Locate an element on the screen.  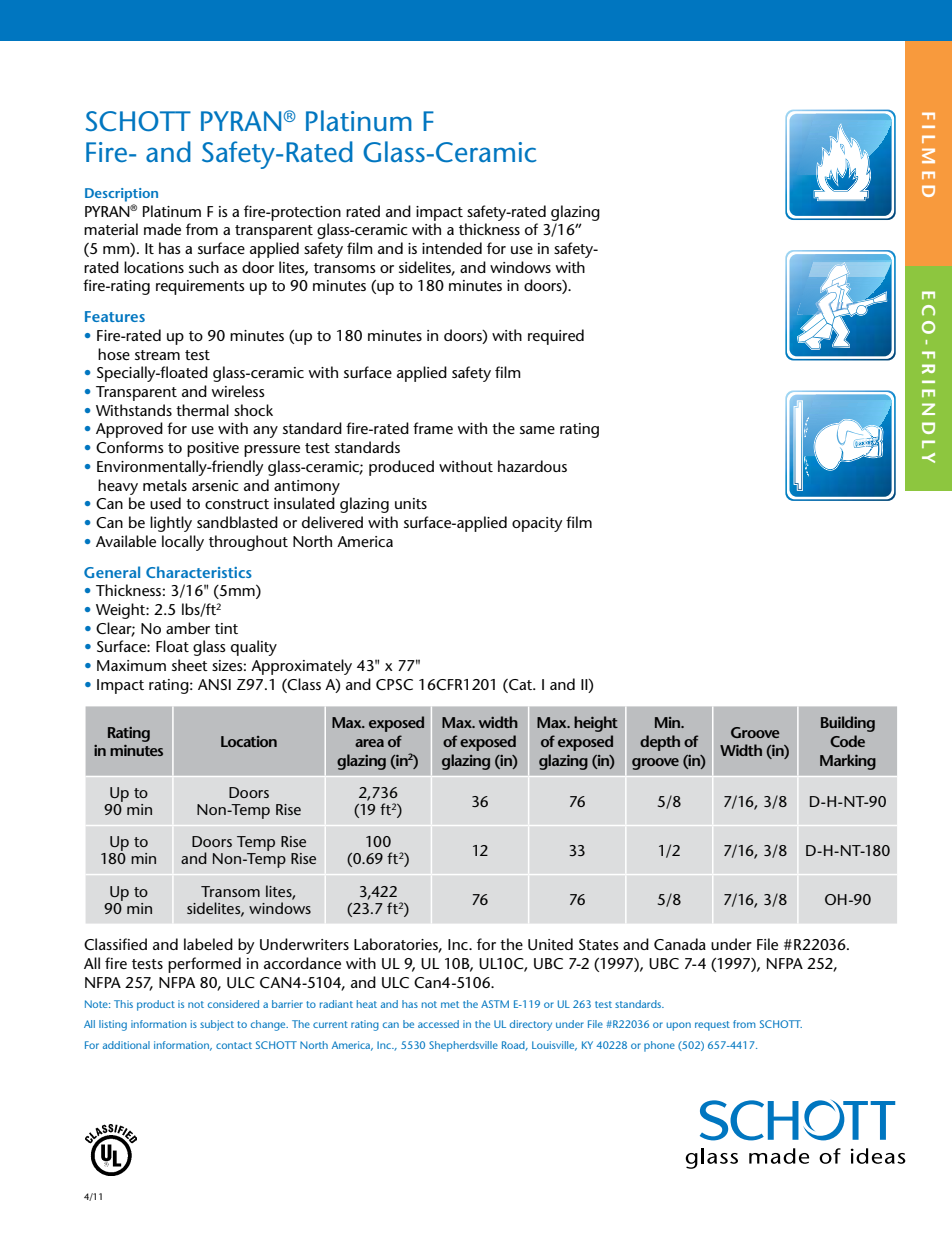
amber is located at coordinates (188, 628).
